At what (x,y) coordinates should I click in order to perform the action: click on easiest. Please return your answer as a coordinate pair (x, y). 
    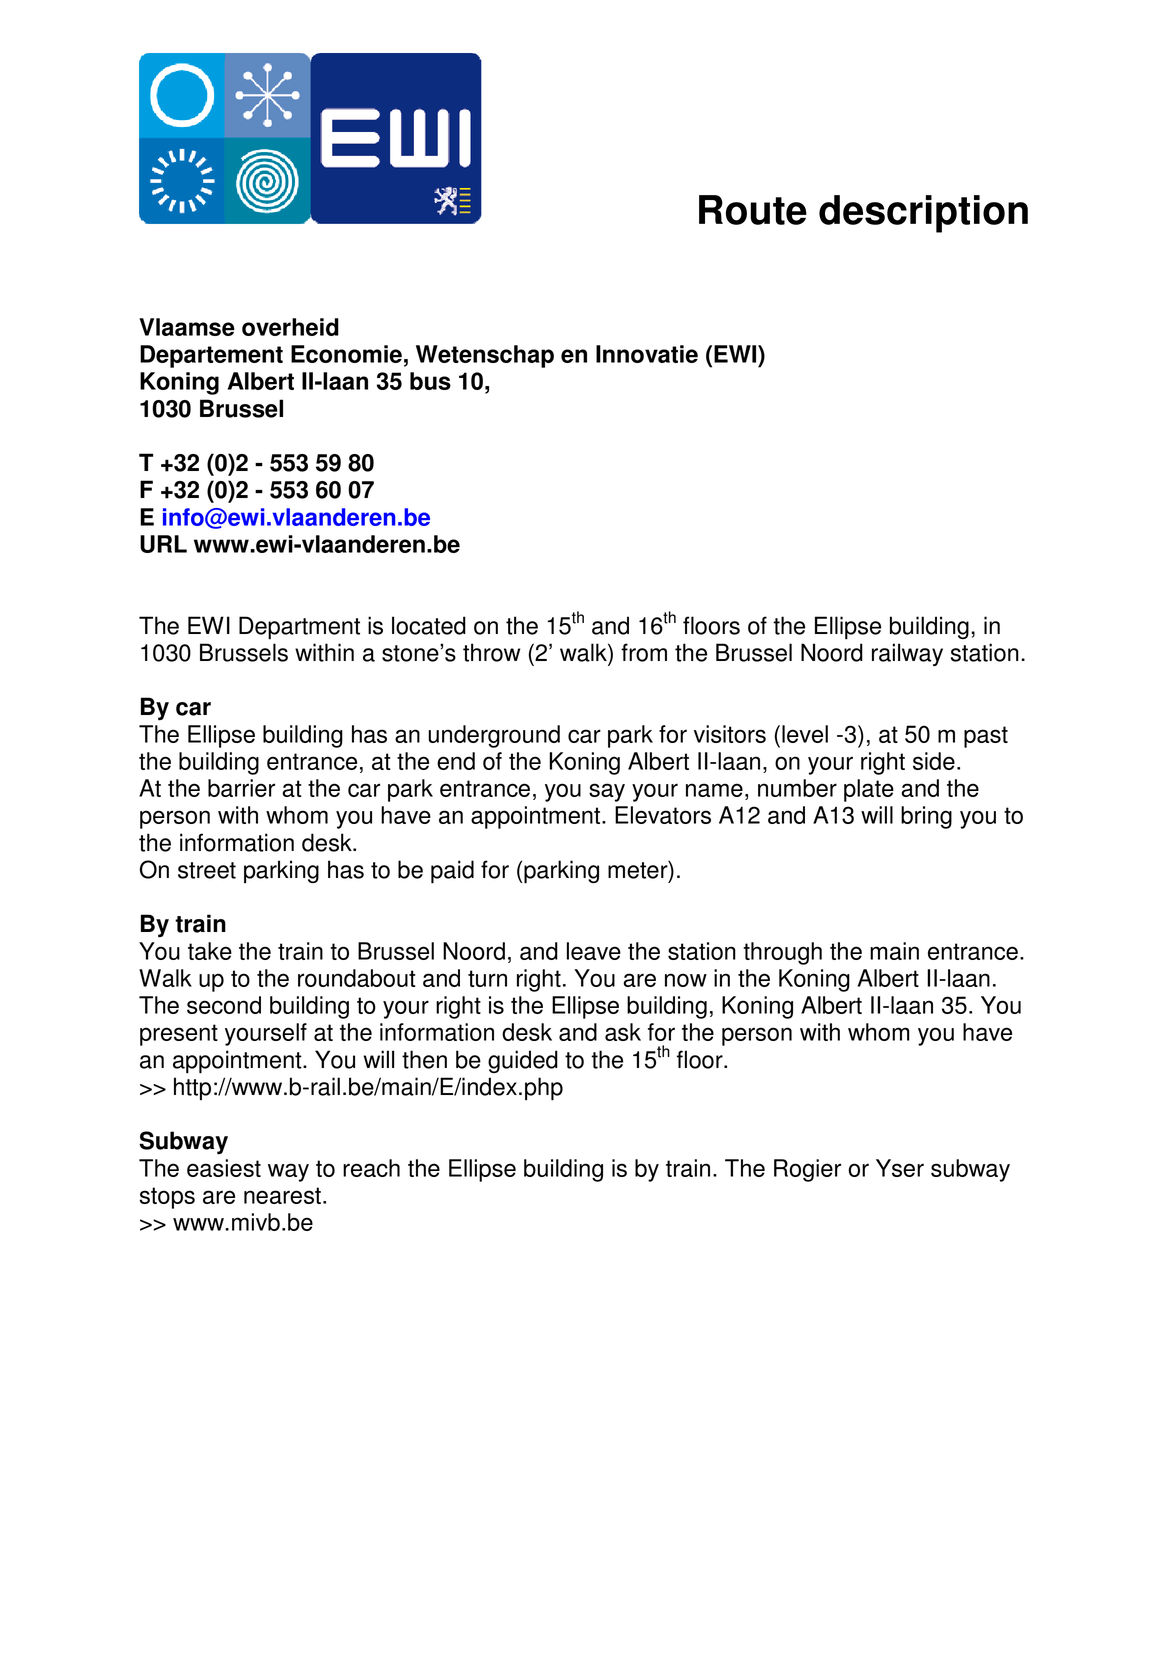
    Looking at the image, I should click on (224, 1168).
